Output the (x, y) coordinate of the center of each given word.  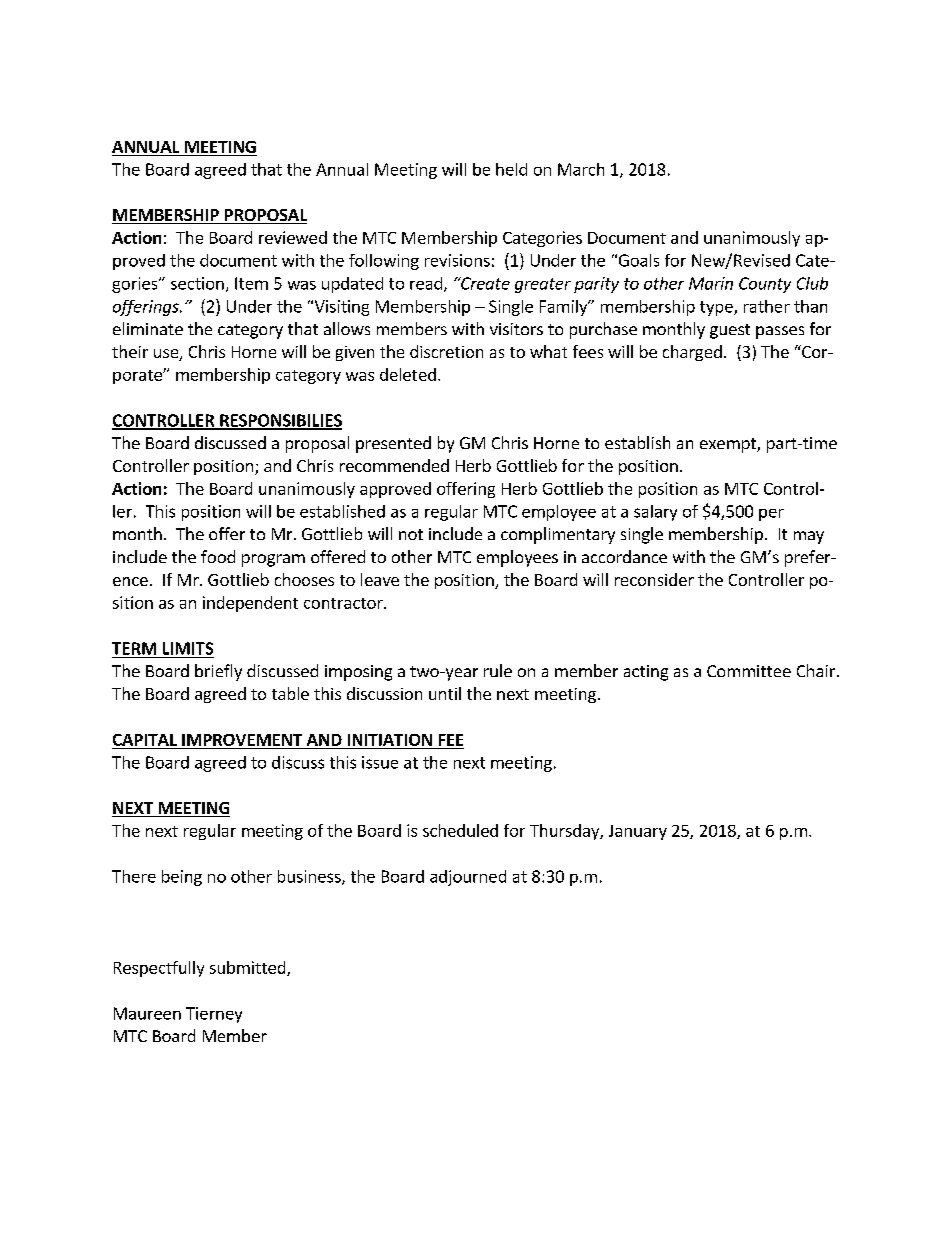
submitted (249, 968)
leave (380, 579)
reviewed (293, 237)
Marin (711, 283)
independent (250, 604)
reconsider (654, 579)
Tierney (214, 1015)
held (511, 169)
